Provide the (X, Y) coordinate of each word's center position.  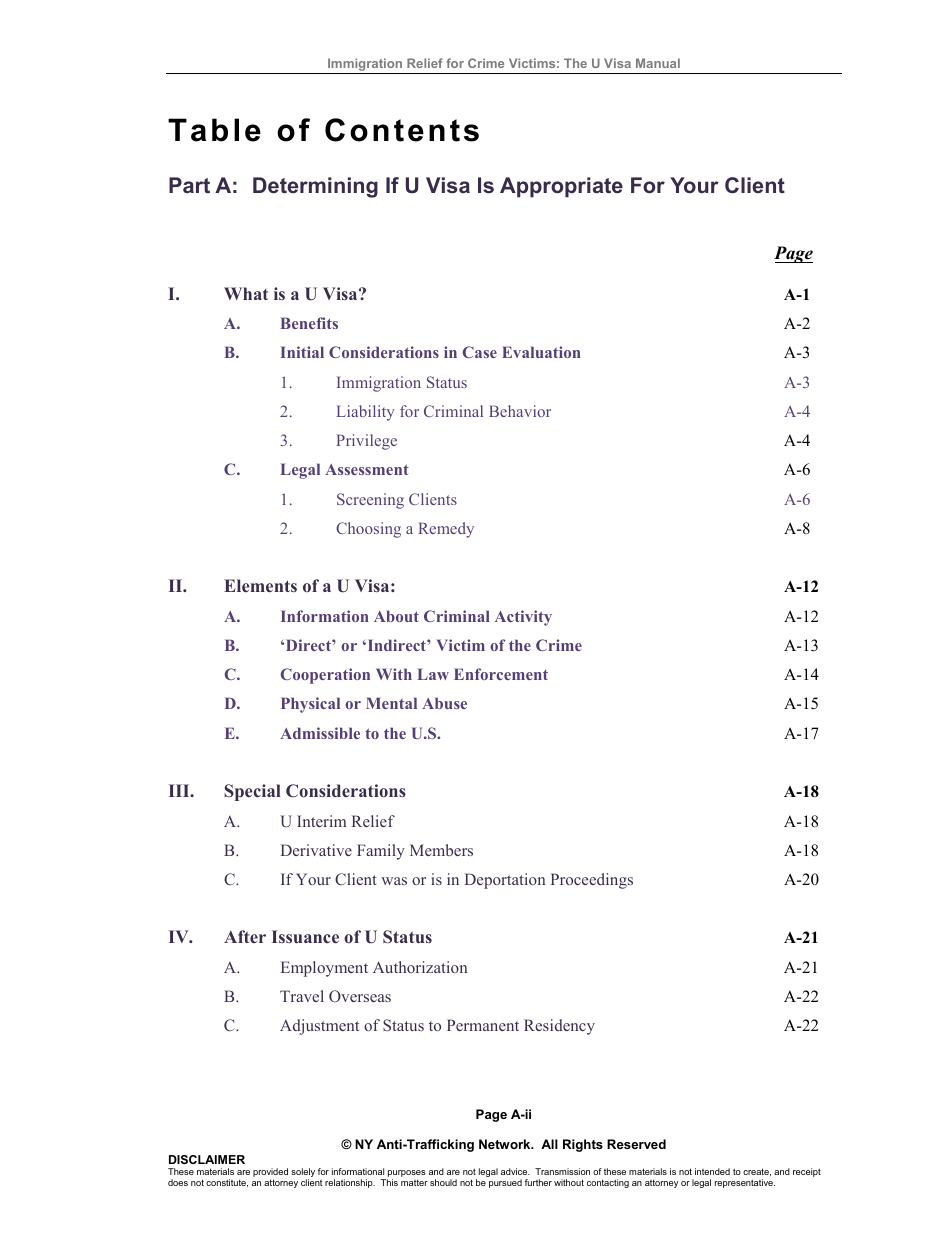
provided (270, 1174)
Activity (523, 618)
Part (189, 185)
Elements (260, 585)
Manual (658, 63)
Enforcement (501, 674)
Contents (402, 130)
